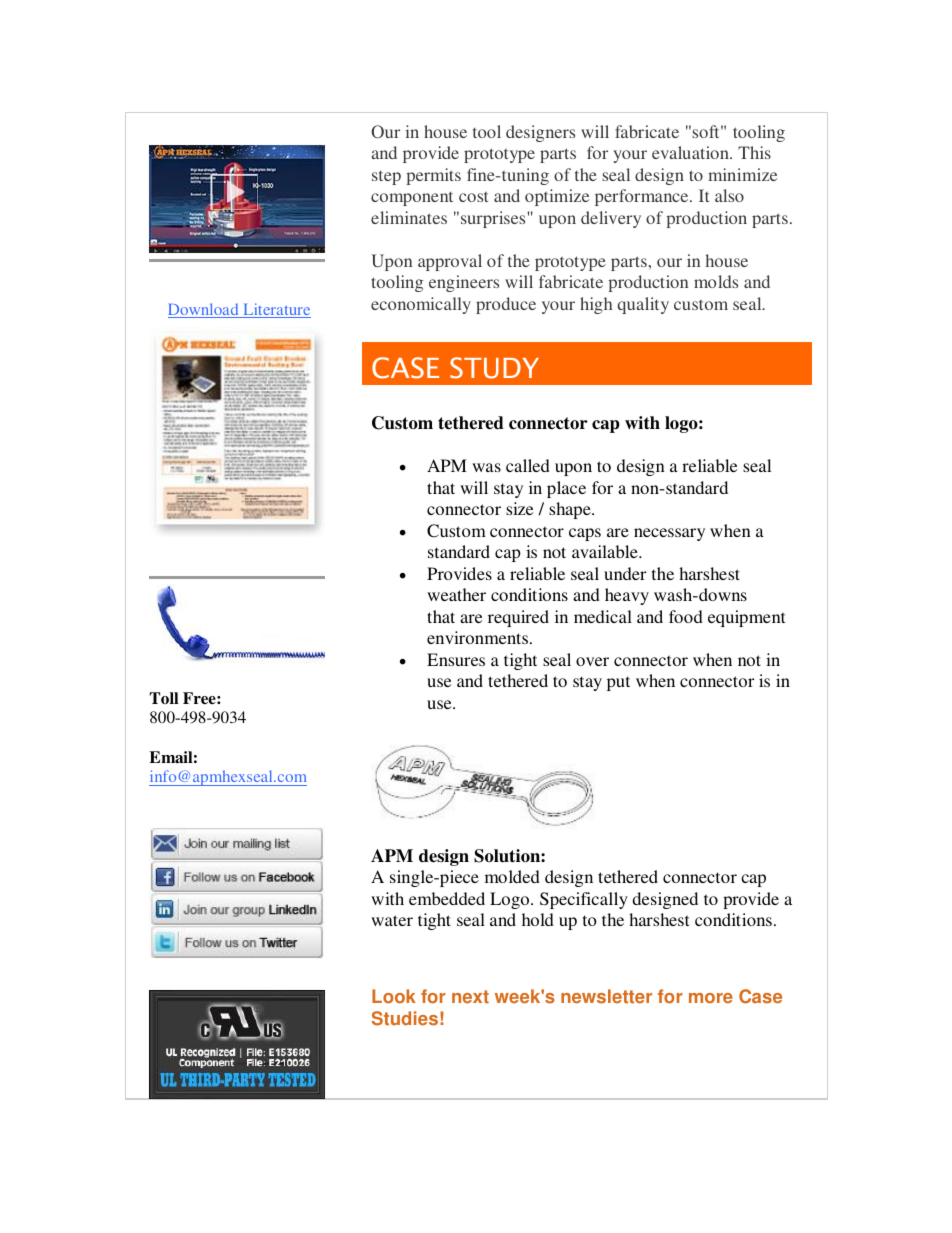 The image size is (952, 1233). Describe the element at coordinates (643, 305) in the document. I see `quality` at that location.
